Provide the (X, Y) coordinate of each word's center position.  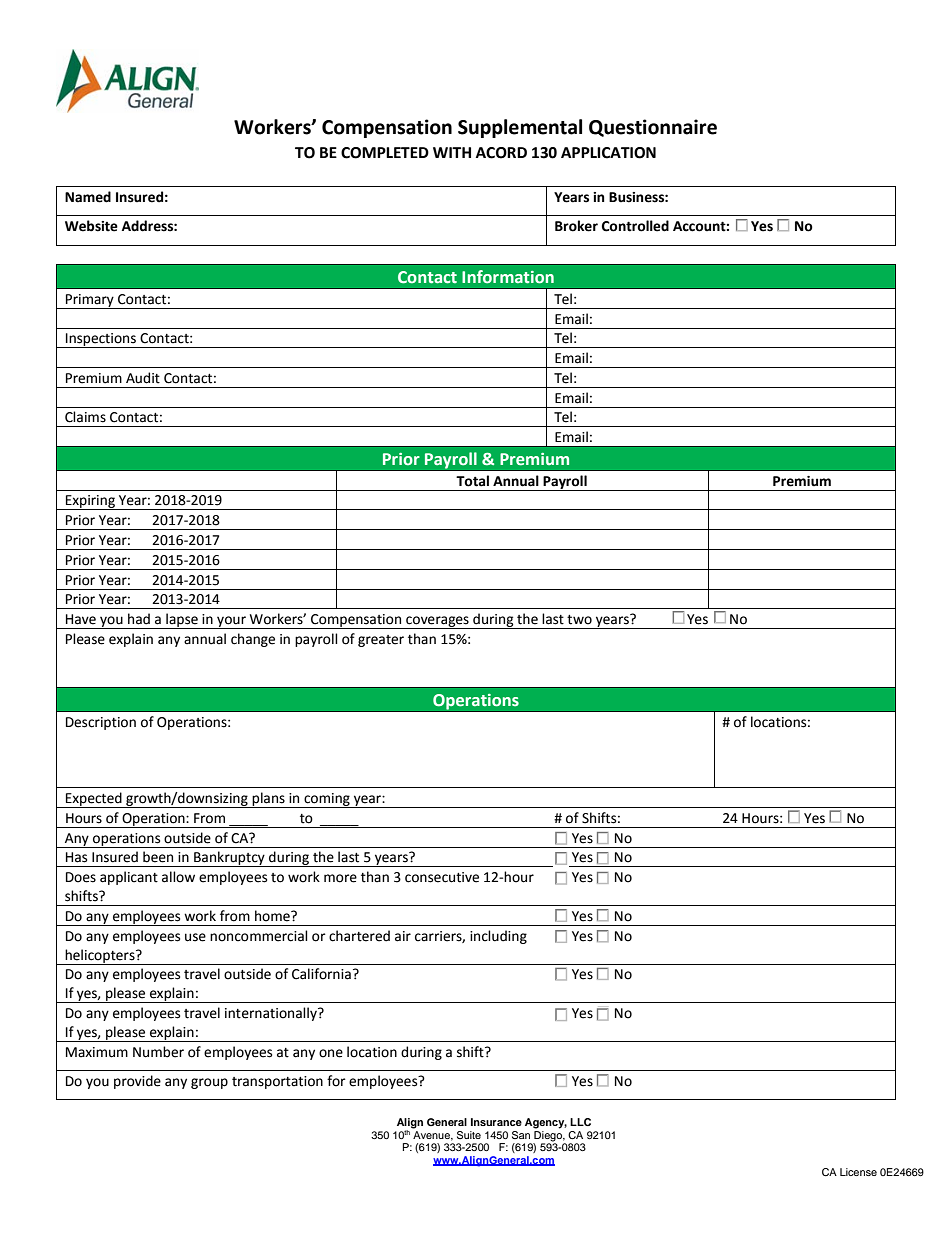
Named (88, 197)
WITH (452, 152)
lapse (182, 621)
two (579, 620)
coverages (437, 622)
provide (137, 1082)
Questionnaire (653, 128)
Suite (469, 1135)
